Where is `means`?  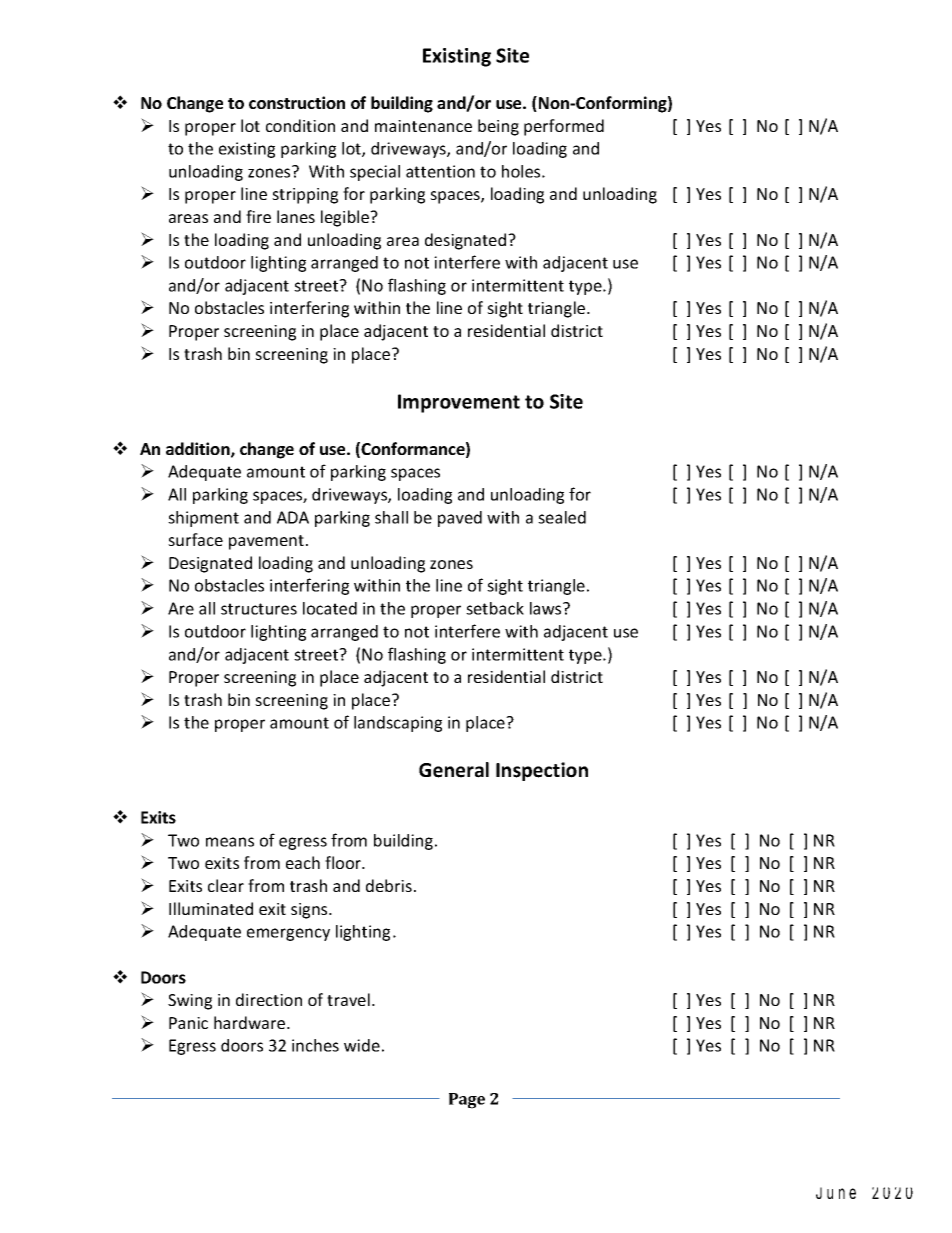 means is located at coordinates (230, 842).
